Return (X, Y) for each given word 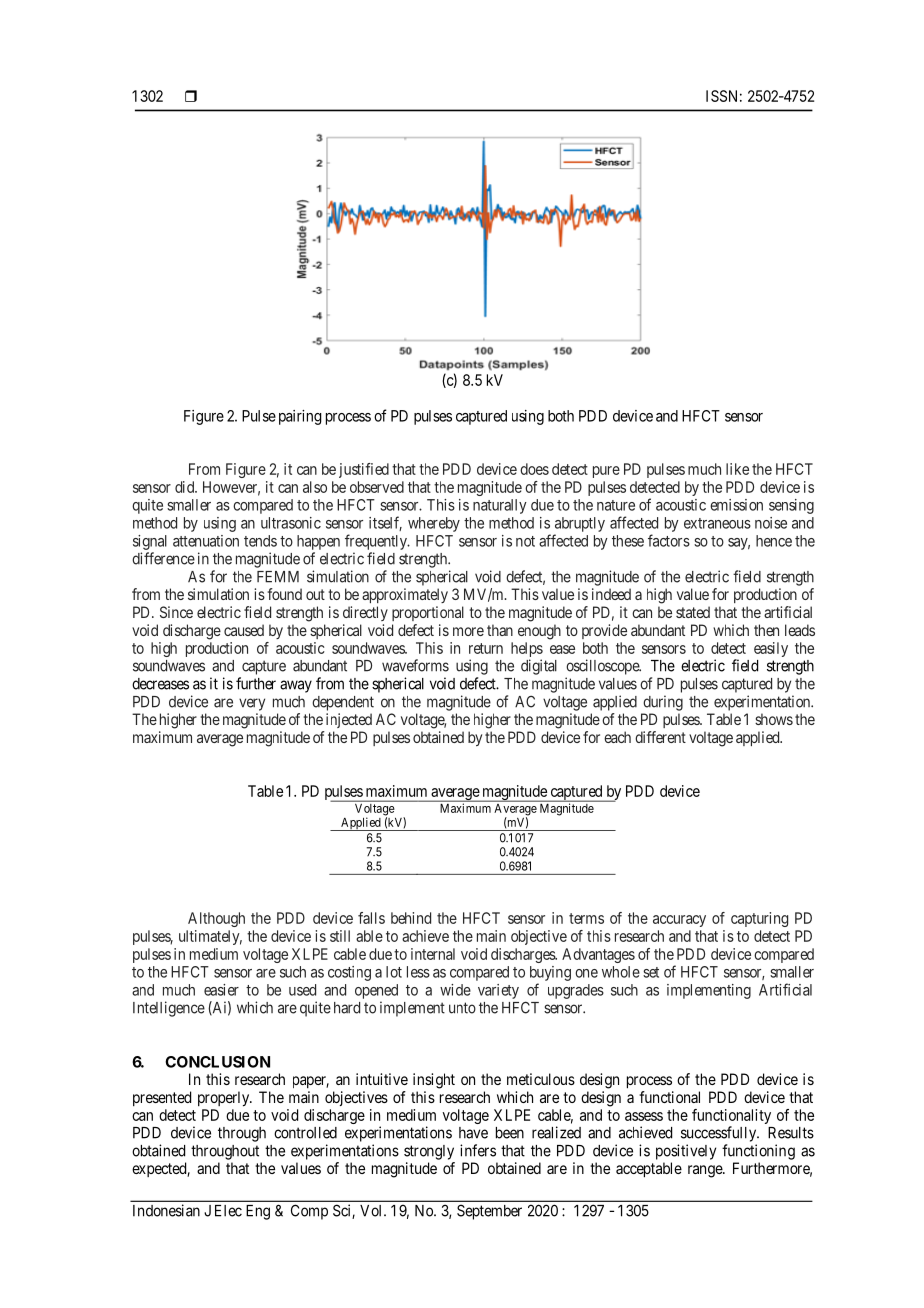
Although (216, 919)
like (737, 469)
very (252, 704)
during (663, 703)
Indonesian (166, 1210)
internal (433, 954)
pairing (300, 417)
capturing (759, 919)
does (534, 469)
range (706, 1171)
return (486, 648)
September (489, 1212)
